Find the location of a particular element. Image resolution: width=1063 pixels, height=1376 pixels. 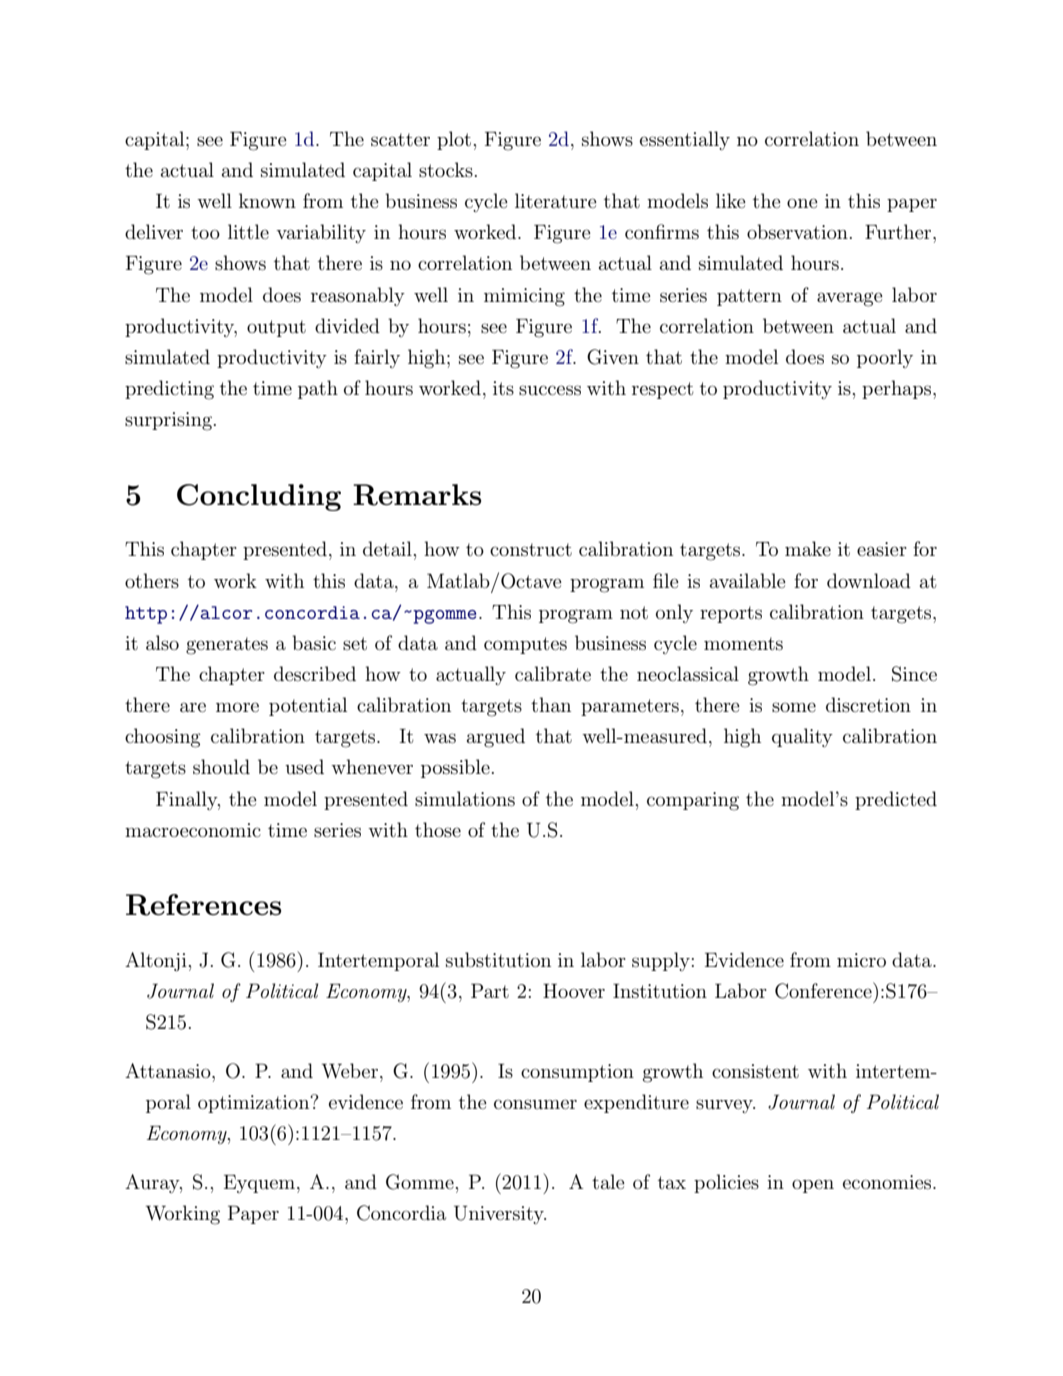

more is located at coordinates (237, 707).
